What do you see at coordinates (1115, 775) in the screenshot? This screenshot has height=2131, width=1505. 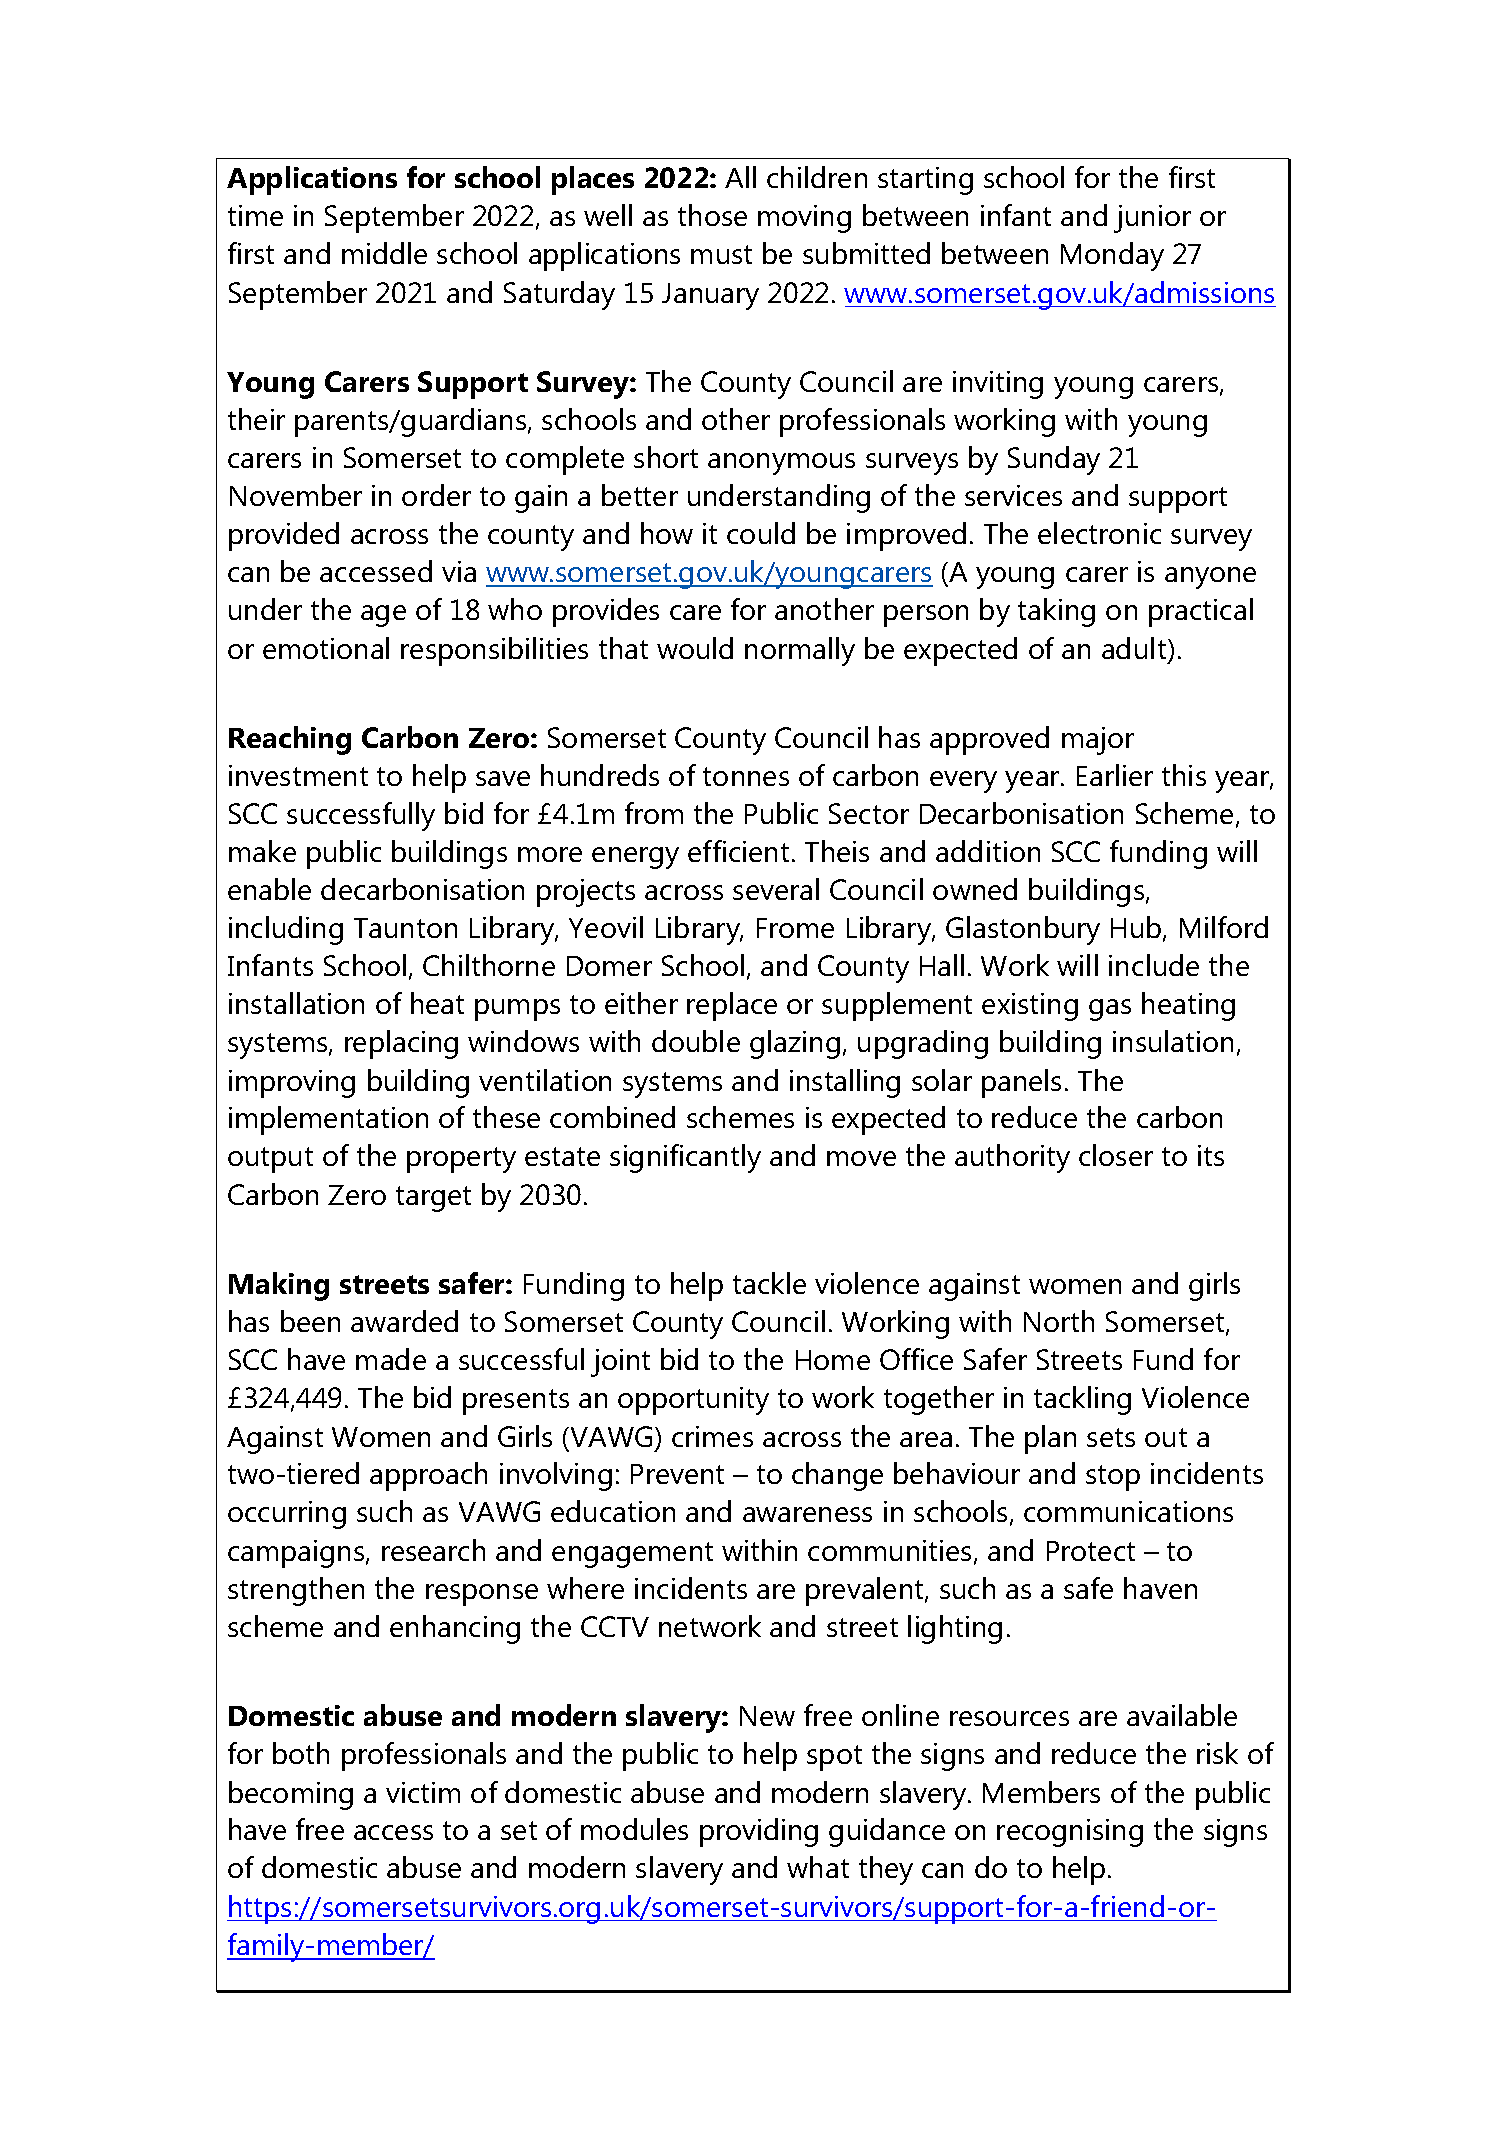 I see `Earlier` at bounding box center [1115, 775].
